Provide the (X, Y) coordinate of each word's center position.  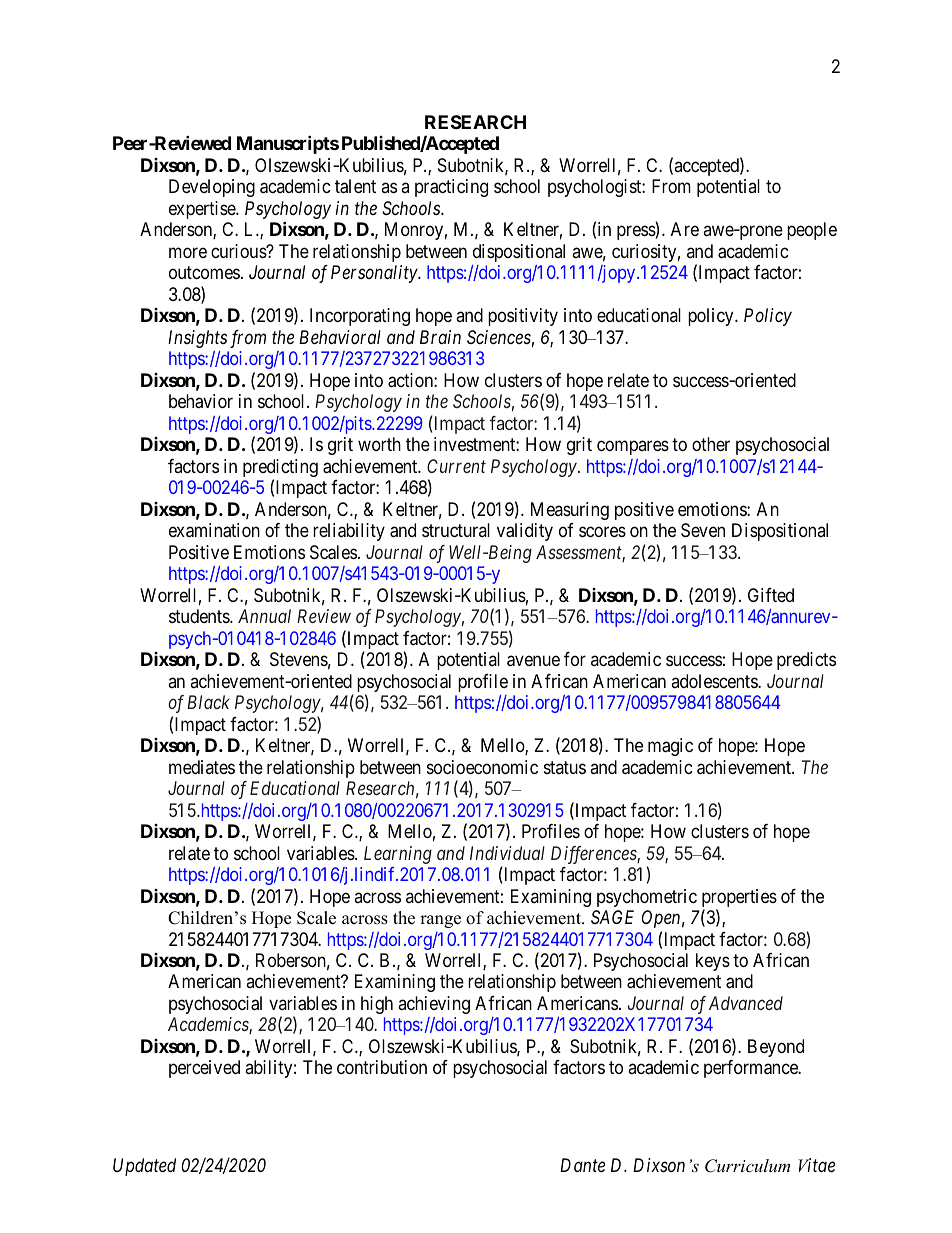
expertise (203, 210)
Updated (144, 1167)
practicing (451, 188)
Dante (582, 1165)
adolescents (715, 681)
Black (208, 702)
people (812, 231)
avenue (533, 661)
